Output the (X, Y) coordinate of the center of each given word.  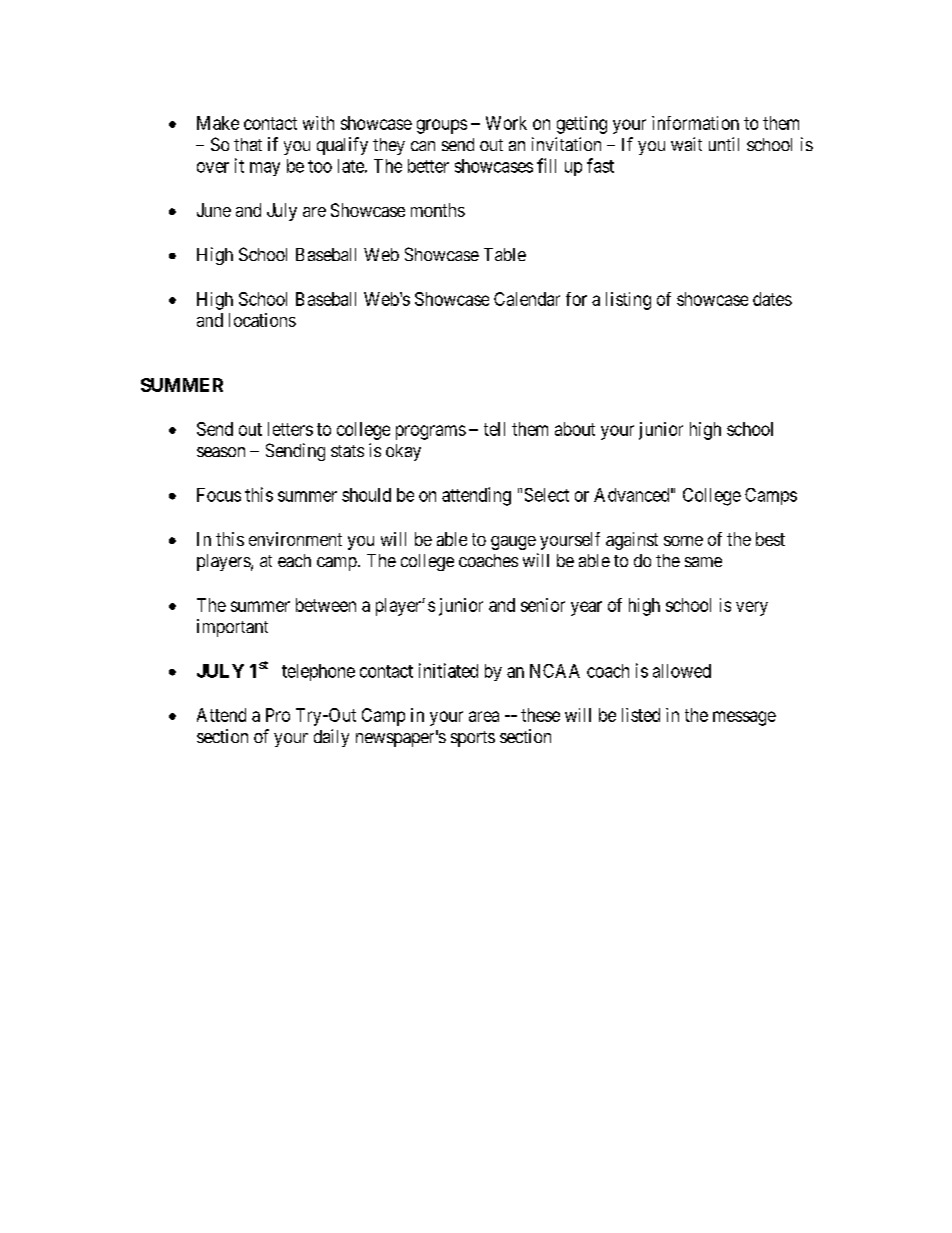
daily (331, 738)
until (724, 144)
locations (262, 320)
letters (290, 429)
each (294, 560)
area (484, 716)
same (703, 562)
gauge (513, 543)
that (248, 144)
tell (494, 429)
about (575, 429)
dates (772, 299)
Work (506, 123)
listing (628, 301)
